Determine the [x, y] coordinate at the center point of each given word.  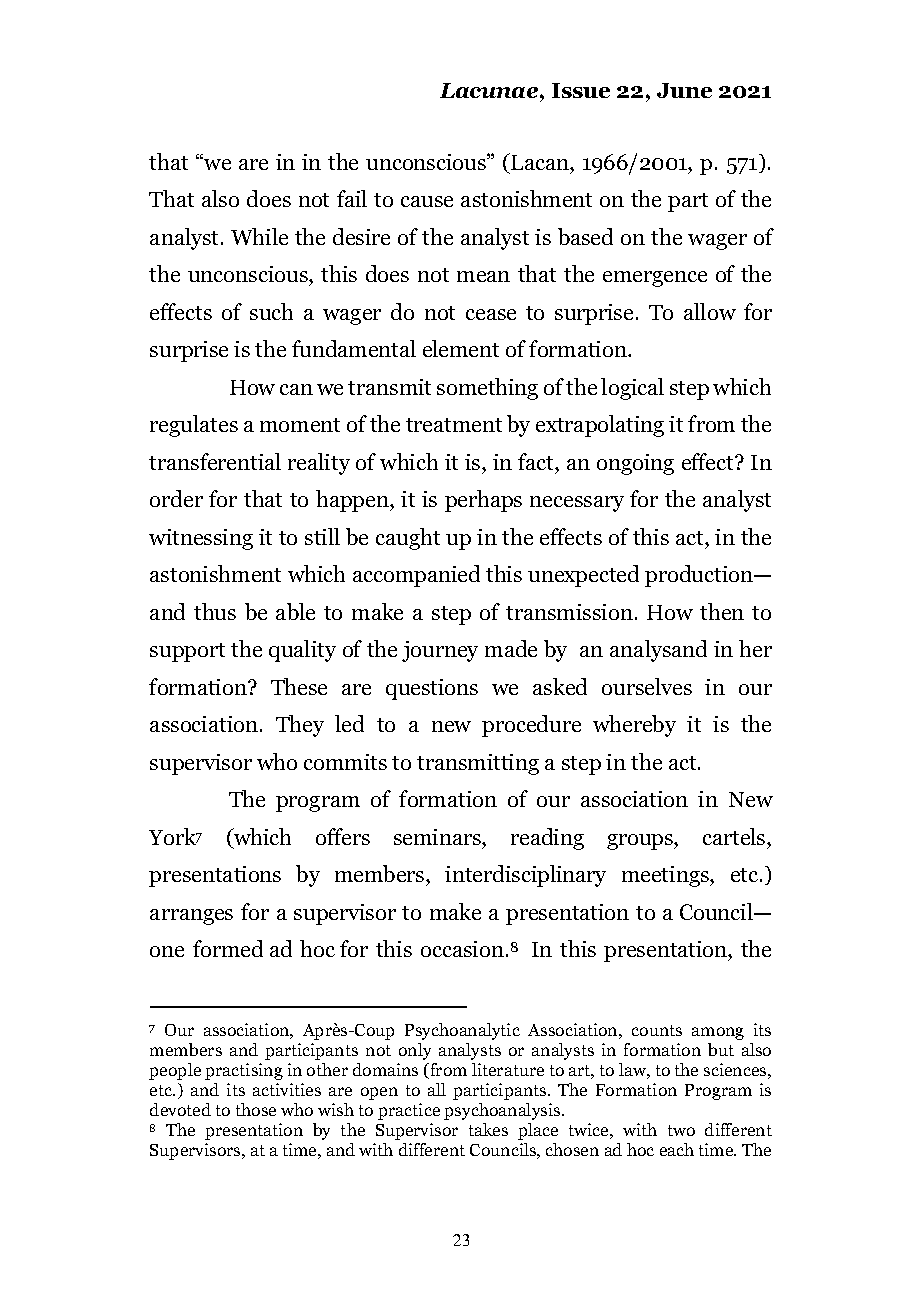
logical [632, 389]
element [461, 348]
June [684, 90]
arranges [191, 917]
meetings [666, 876]
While [259, 236]
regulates [194, 426]
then [722, 611]
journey [440, 651]
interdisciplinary [525, 876]
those [256, 1109]
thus [215, 611]
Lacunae [490, 90]
